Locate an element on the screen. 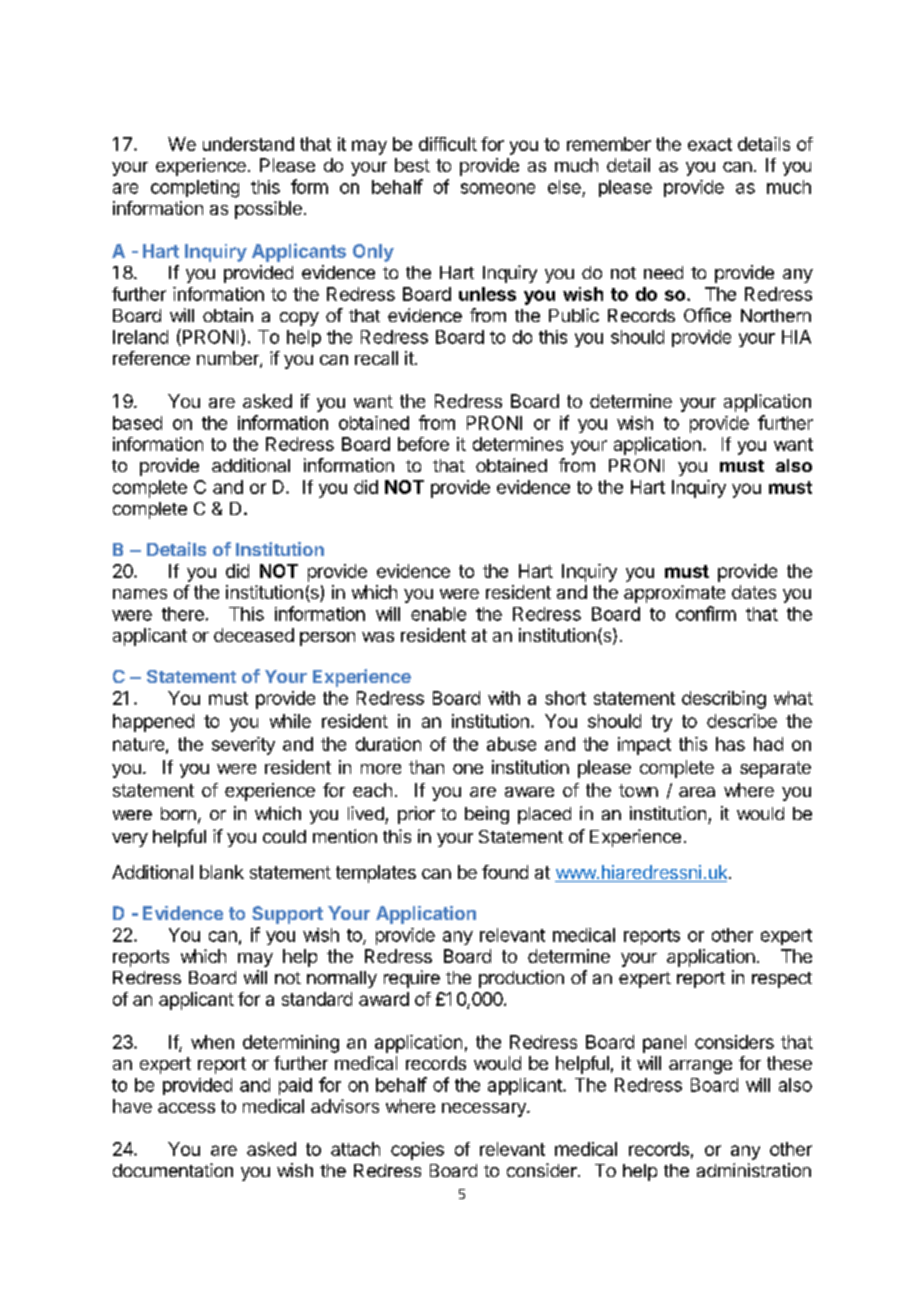 This screenshot has width=924, height=1308. describing is located at coordinates (724, 700).
